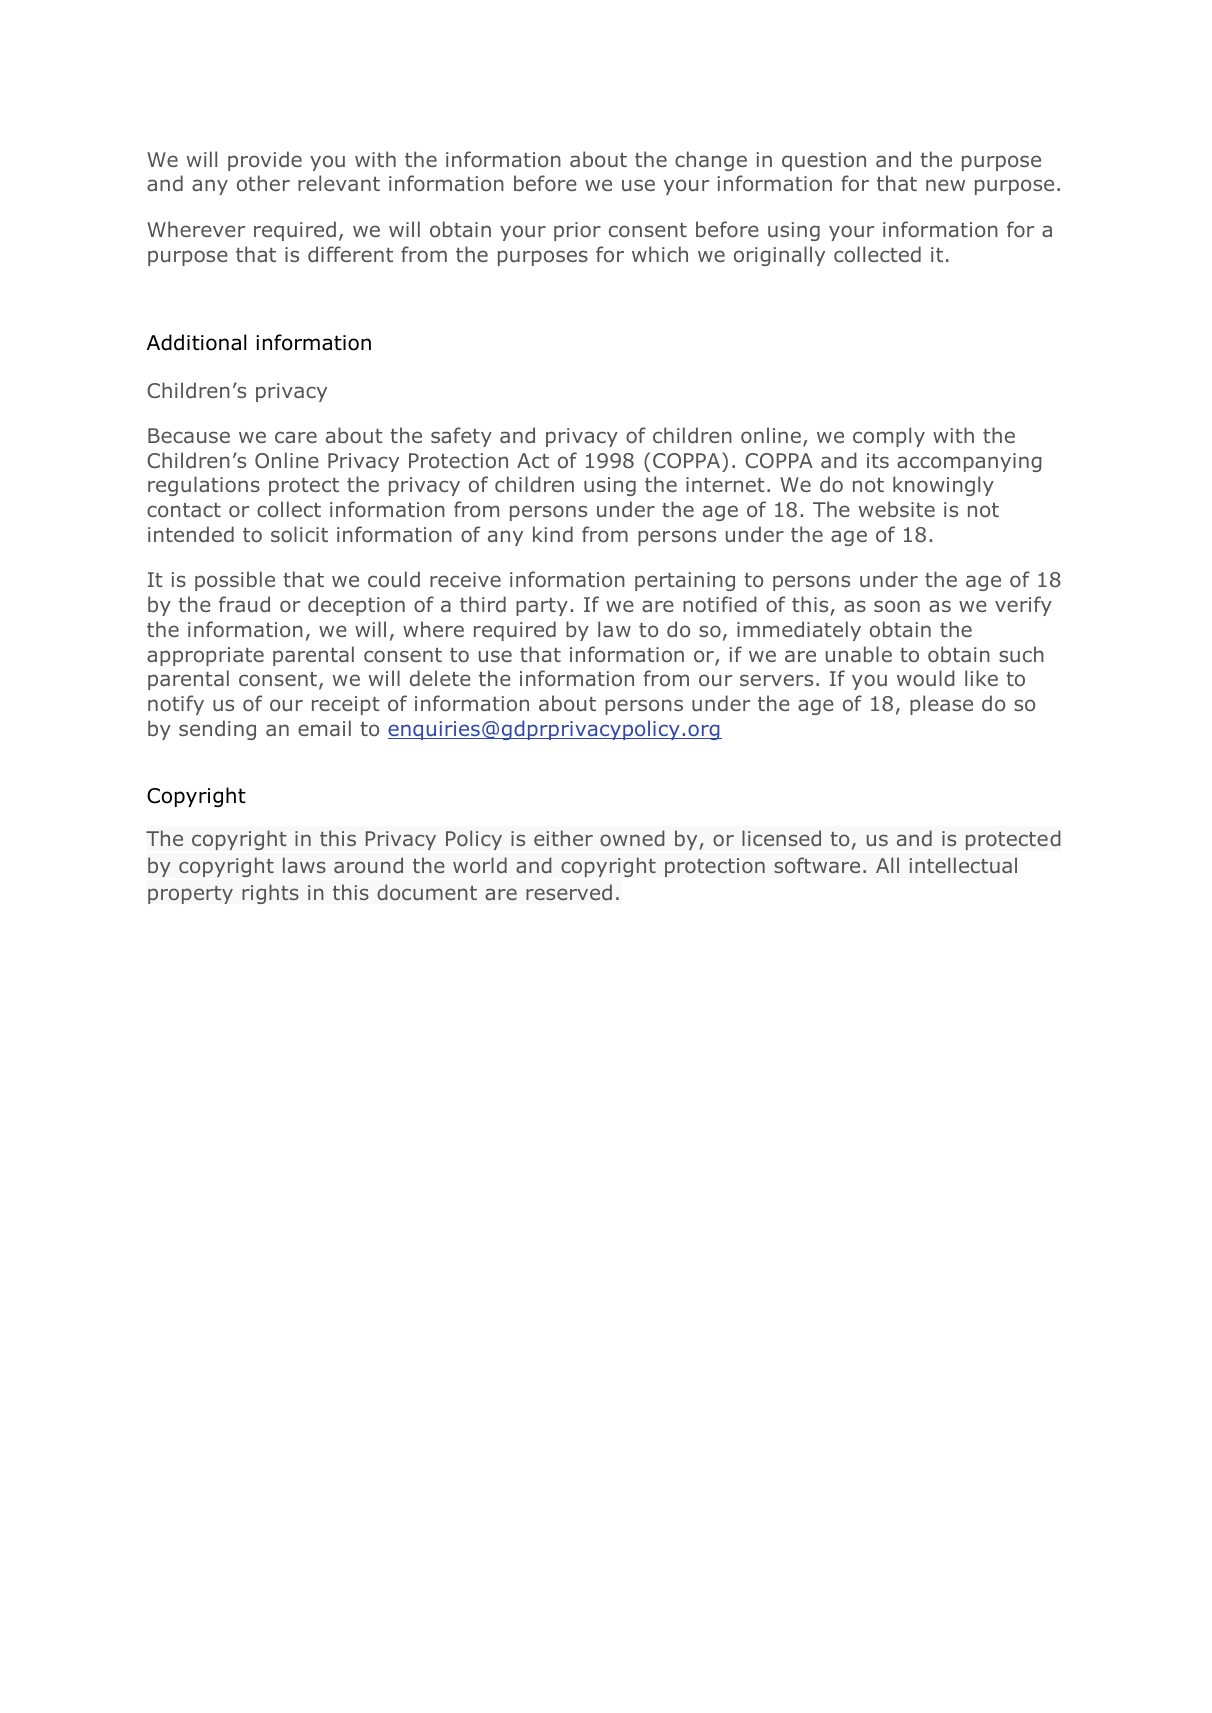  What do you see at coordinates (304, 865) in the screenshot?
I see `laws` at bounding box center [304, 865].
